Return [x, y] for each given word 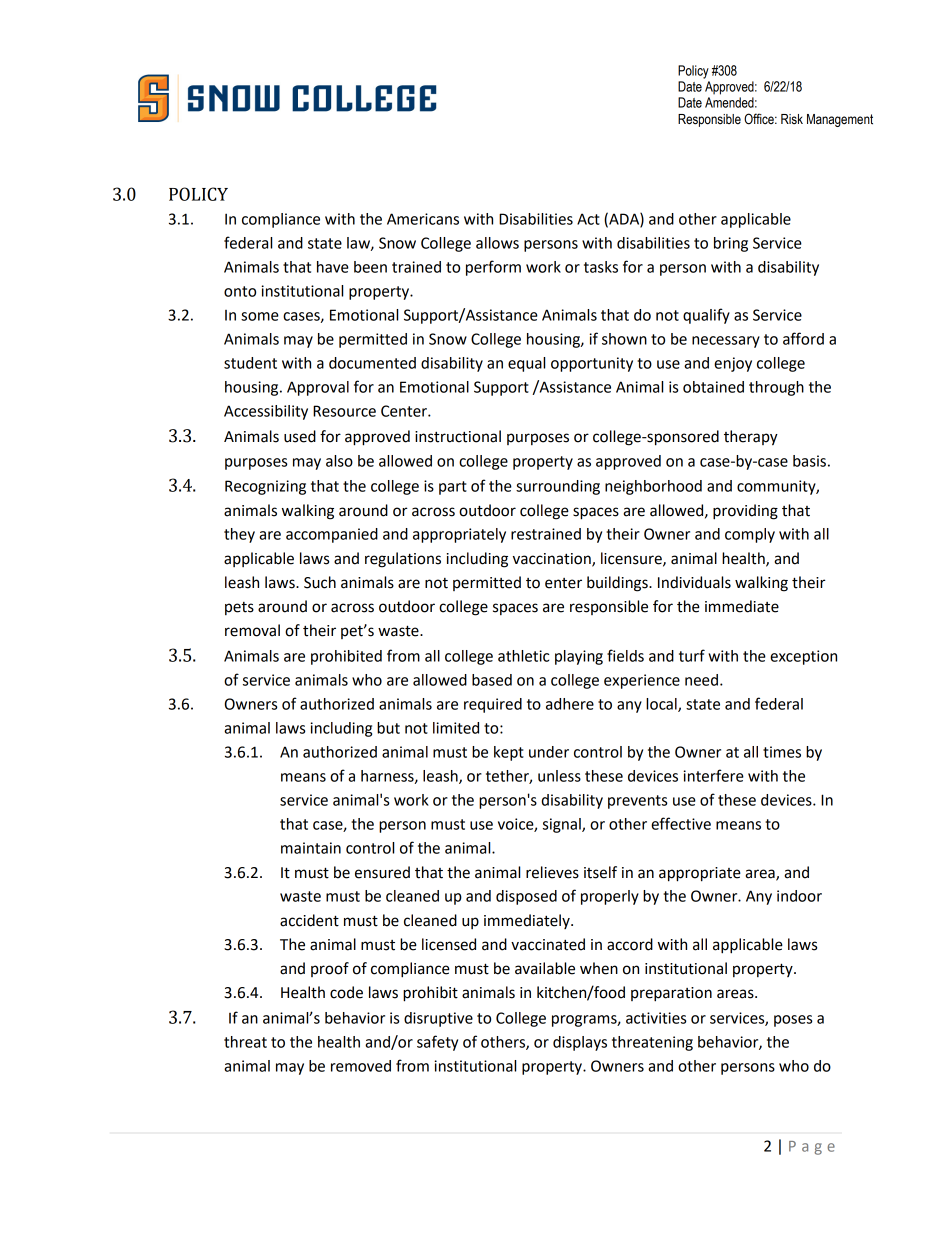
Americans [423, 219]
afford [803, 338]
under [549, 752]
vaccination [553, 559]
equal [526, 364]
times [782, 752]
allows [497, 243]
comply [750, 535]
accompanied [332, 535]
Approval [318, 388]
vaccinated [548, 944]
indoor [799, 896]
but [388, 728]
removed [361, 1066]
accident [309, 920]
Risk [792, 119]
